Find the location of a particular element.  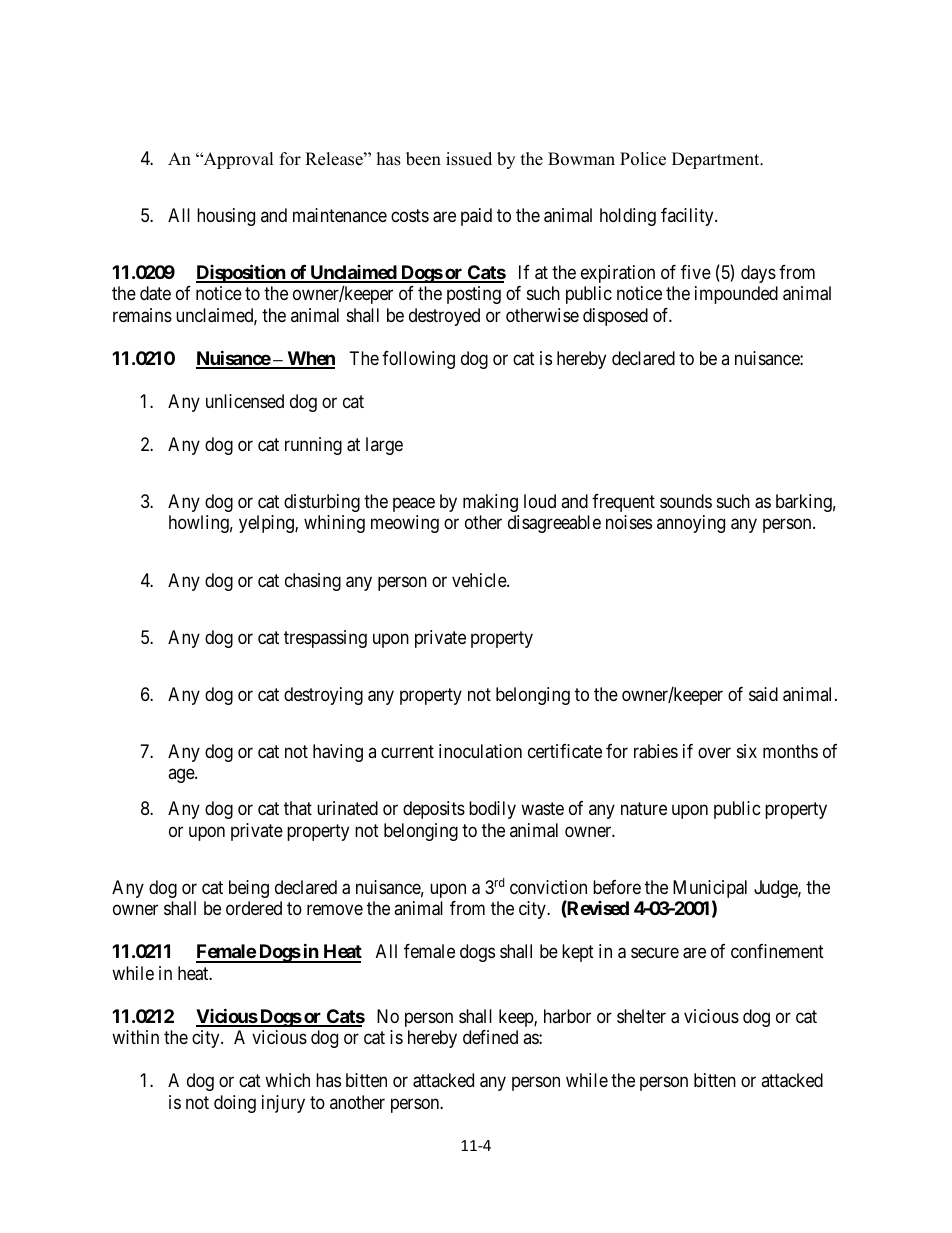

defined is located at coordinates (490, 1037).
